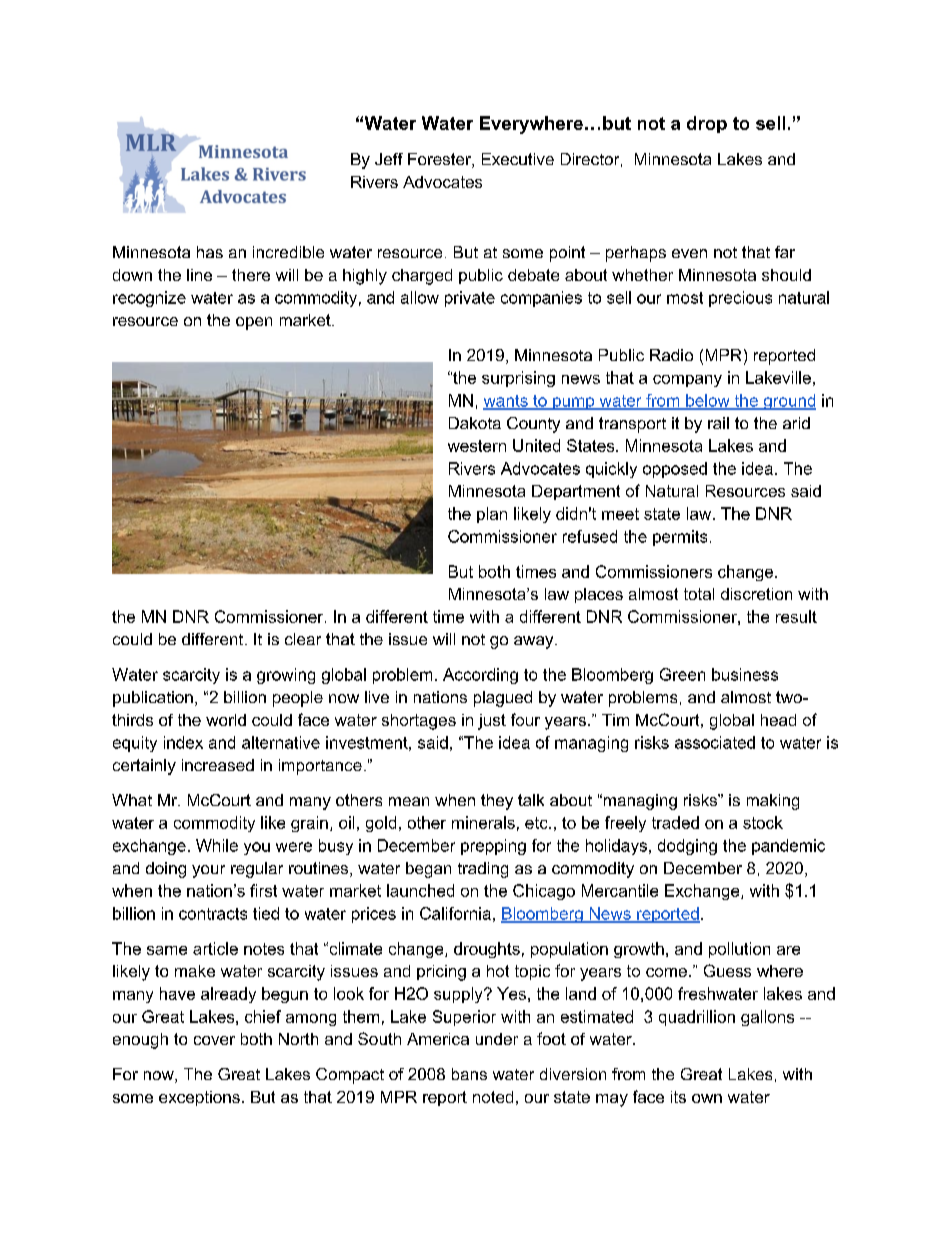  What do you see at coordinates (210, 252) in the page?
I see `has` at bounding box center [210, 252].
